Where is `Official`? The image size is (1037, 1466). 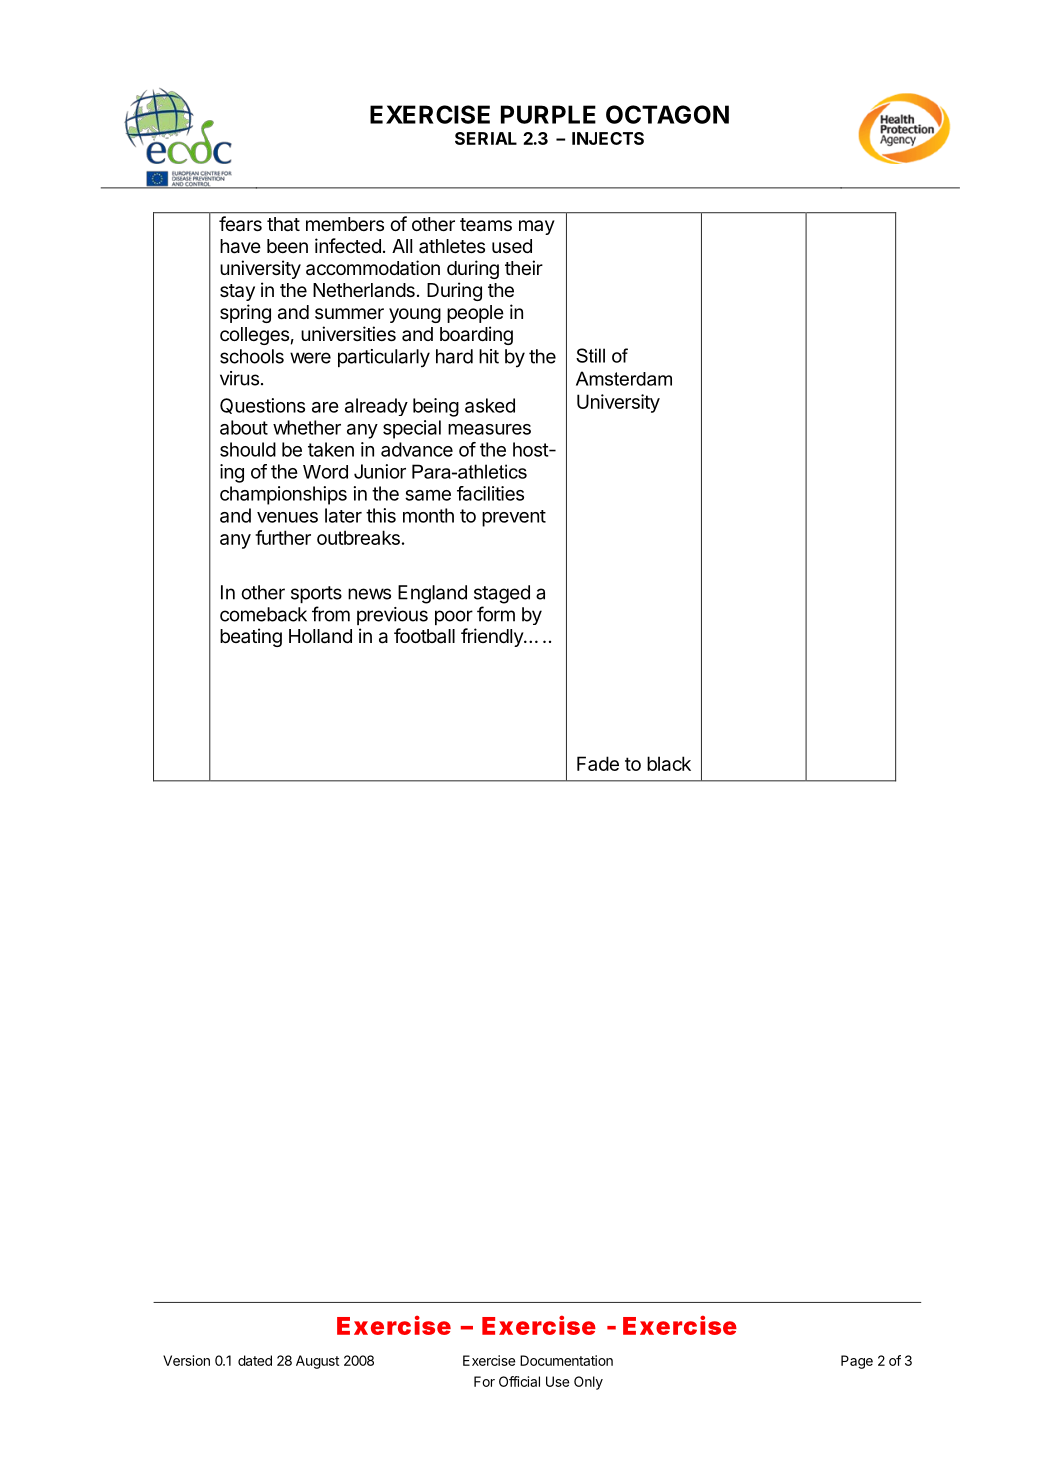
Official is located at coordinates (519, 1381).
